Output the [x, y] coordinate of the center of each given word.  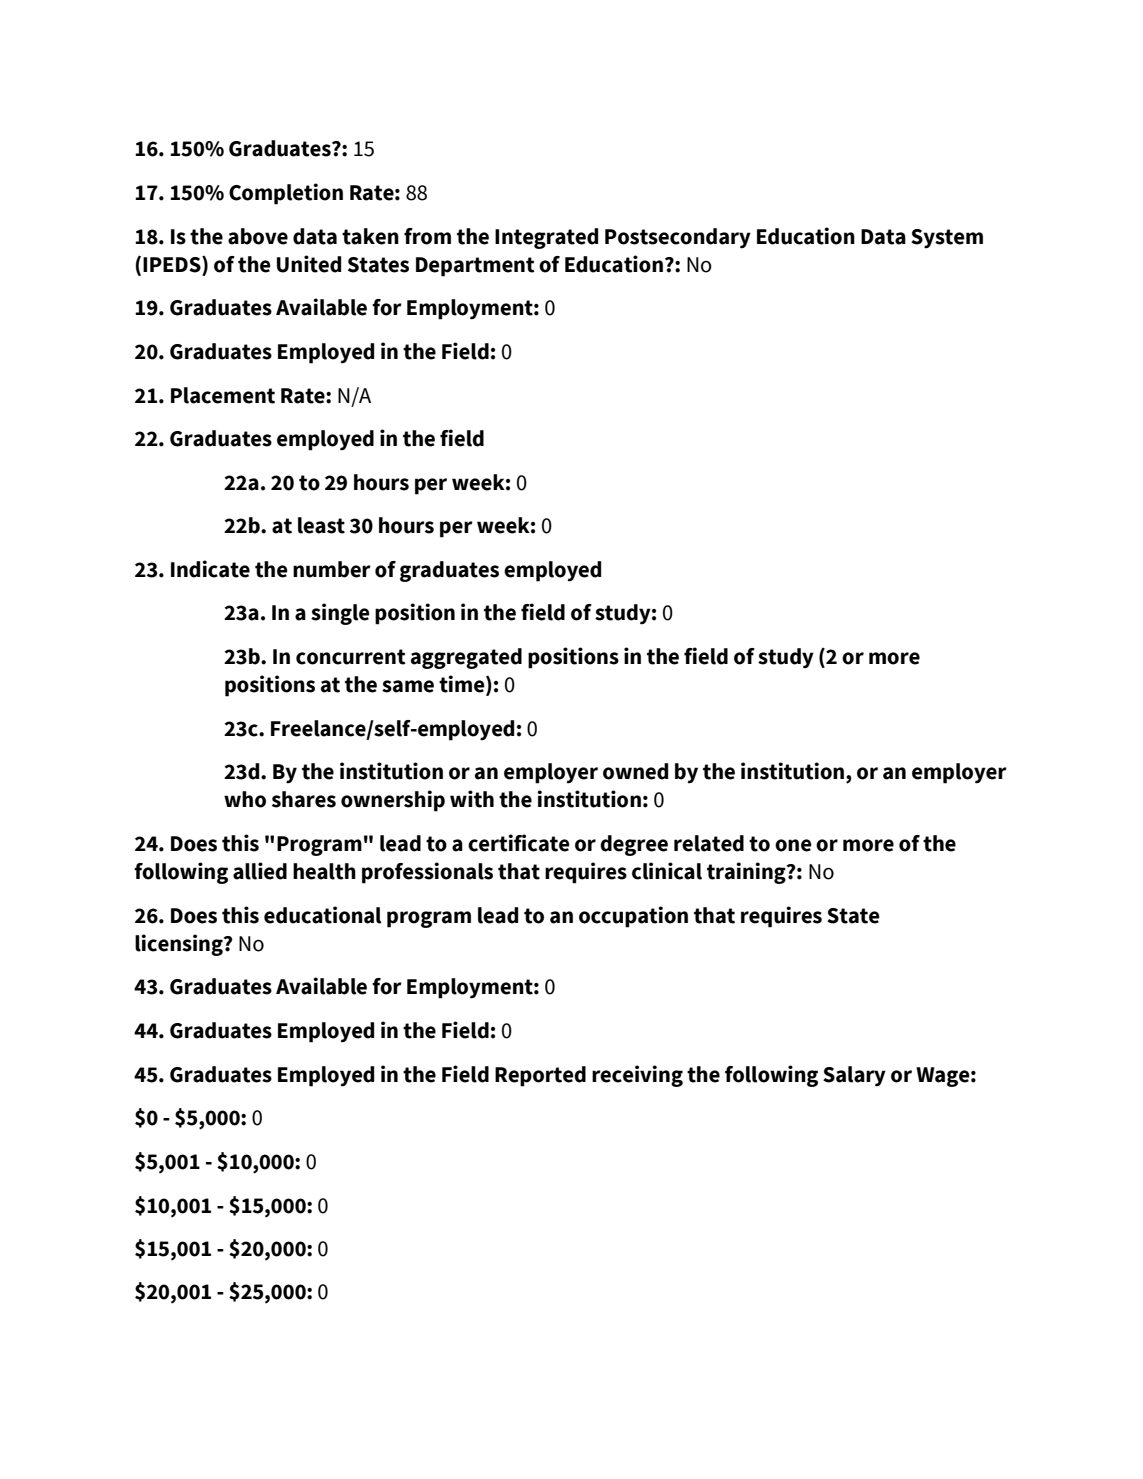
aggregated [466, 658]
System [947, 239]
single [340, 614]
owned [635, 771]
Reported [540, 1076]
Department [475, 267]
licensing [180, 945]
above [258, 236]
